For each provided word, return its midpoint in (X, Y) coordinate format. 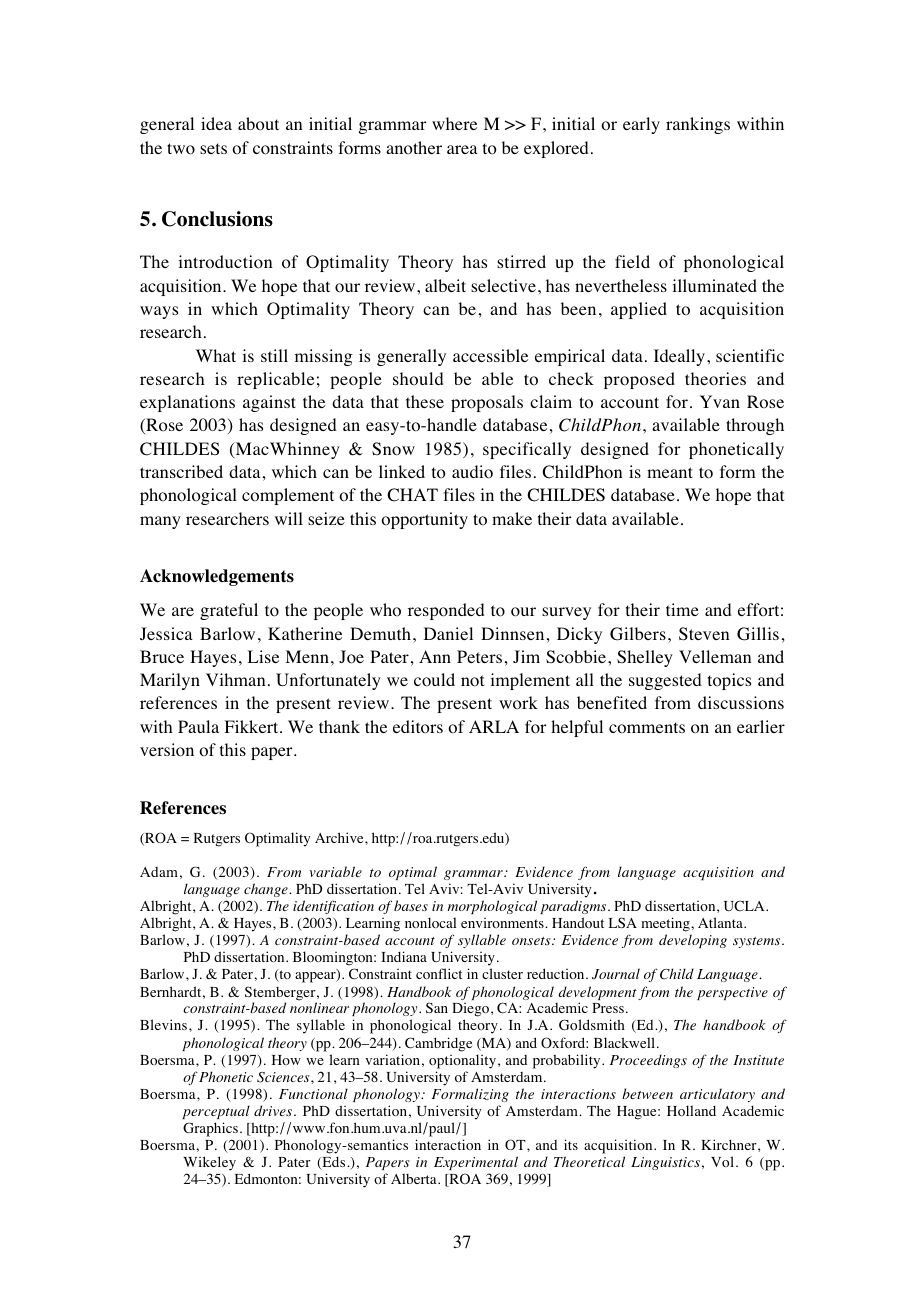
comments (647, 728)
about (258, 124)
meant (670, 472)
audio (472, 472)
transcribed (181, 471)
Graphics (210, 1129)
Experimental (476, 1163)
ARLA (494, 726)
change (267, 890)
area (462, 149)
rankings (698, 125)
